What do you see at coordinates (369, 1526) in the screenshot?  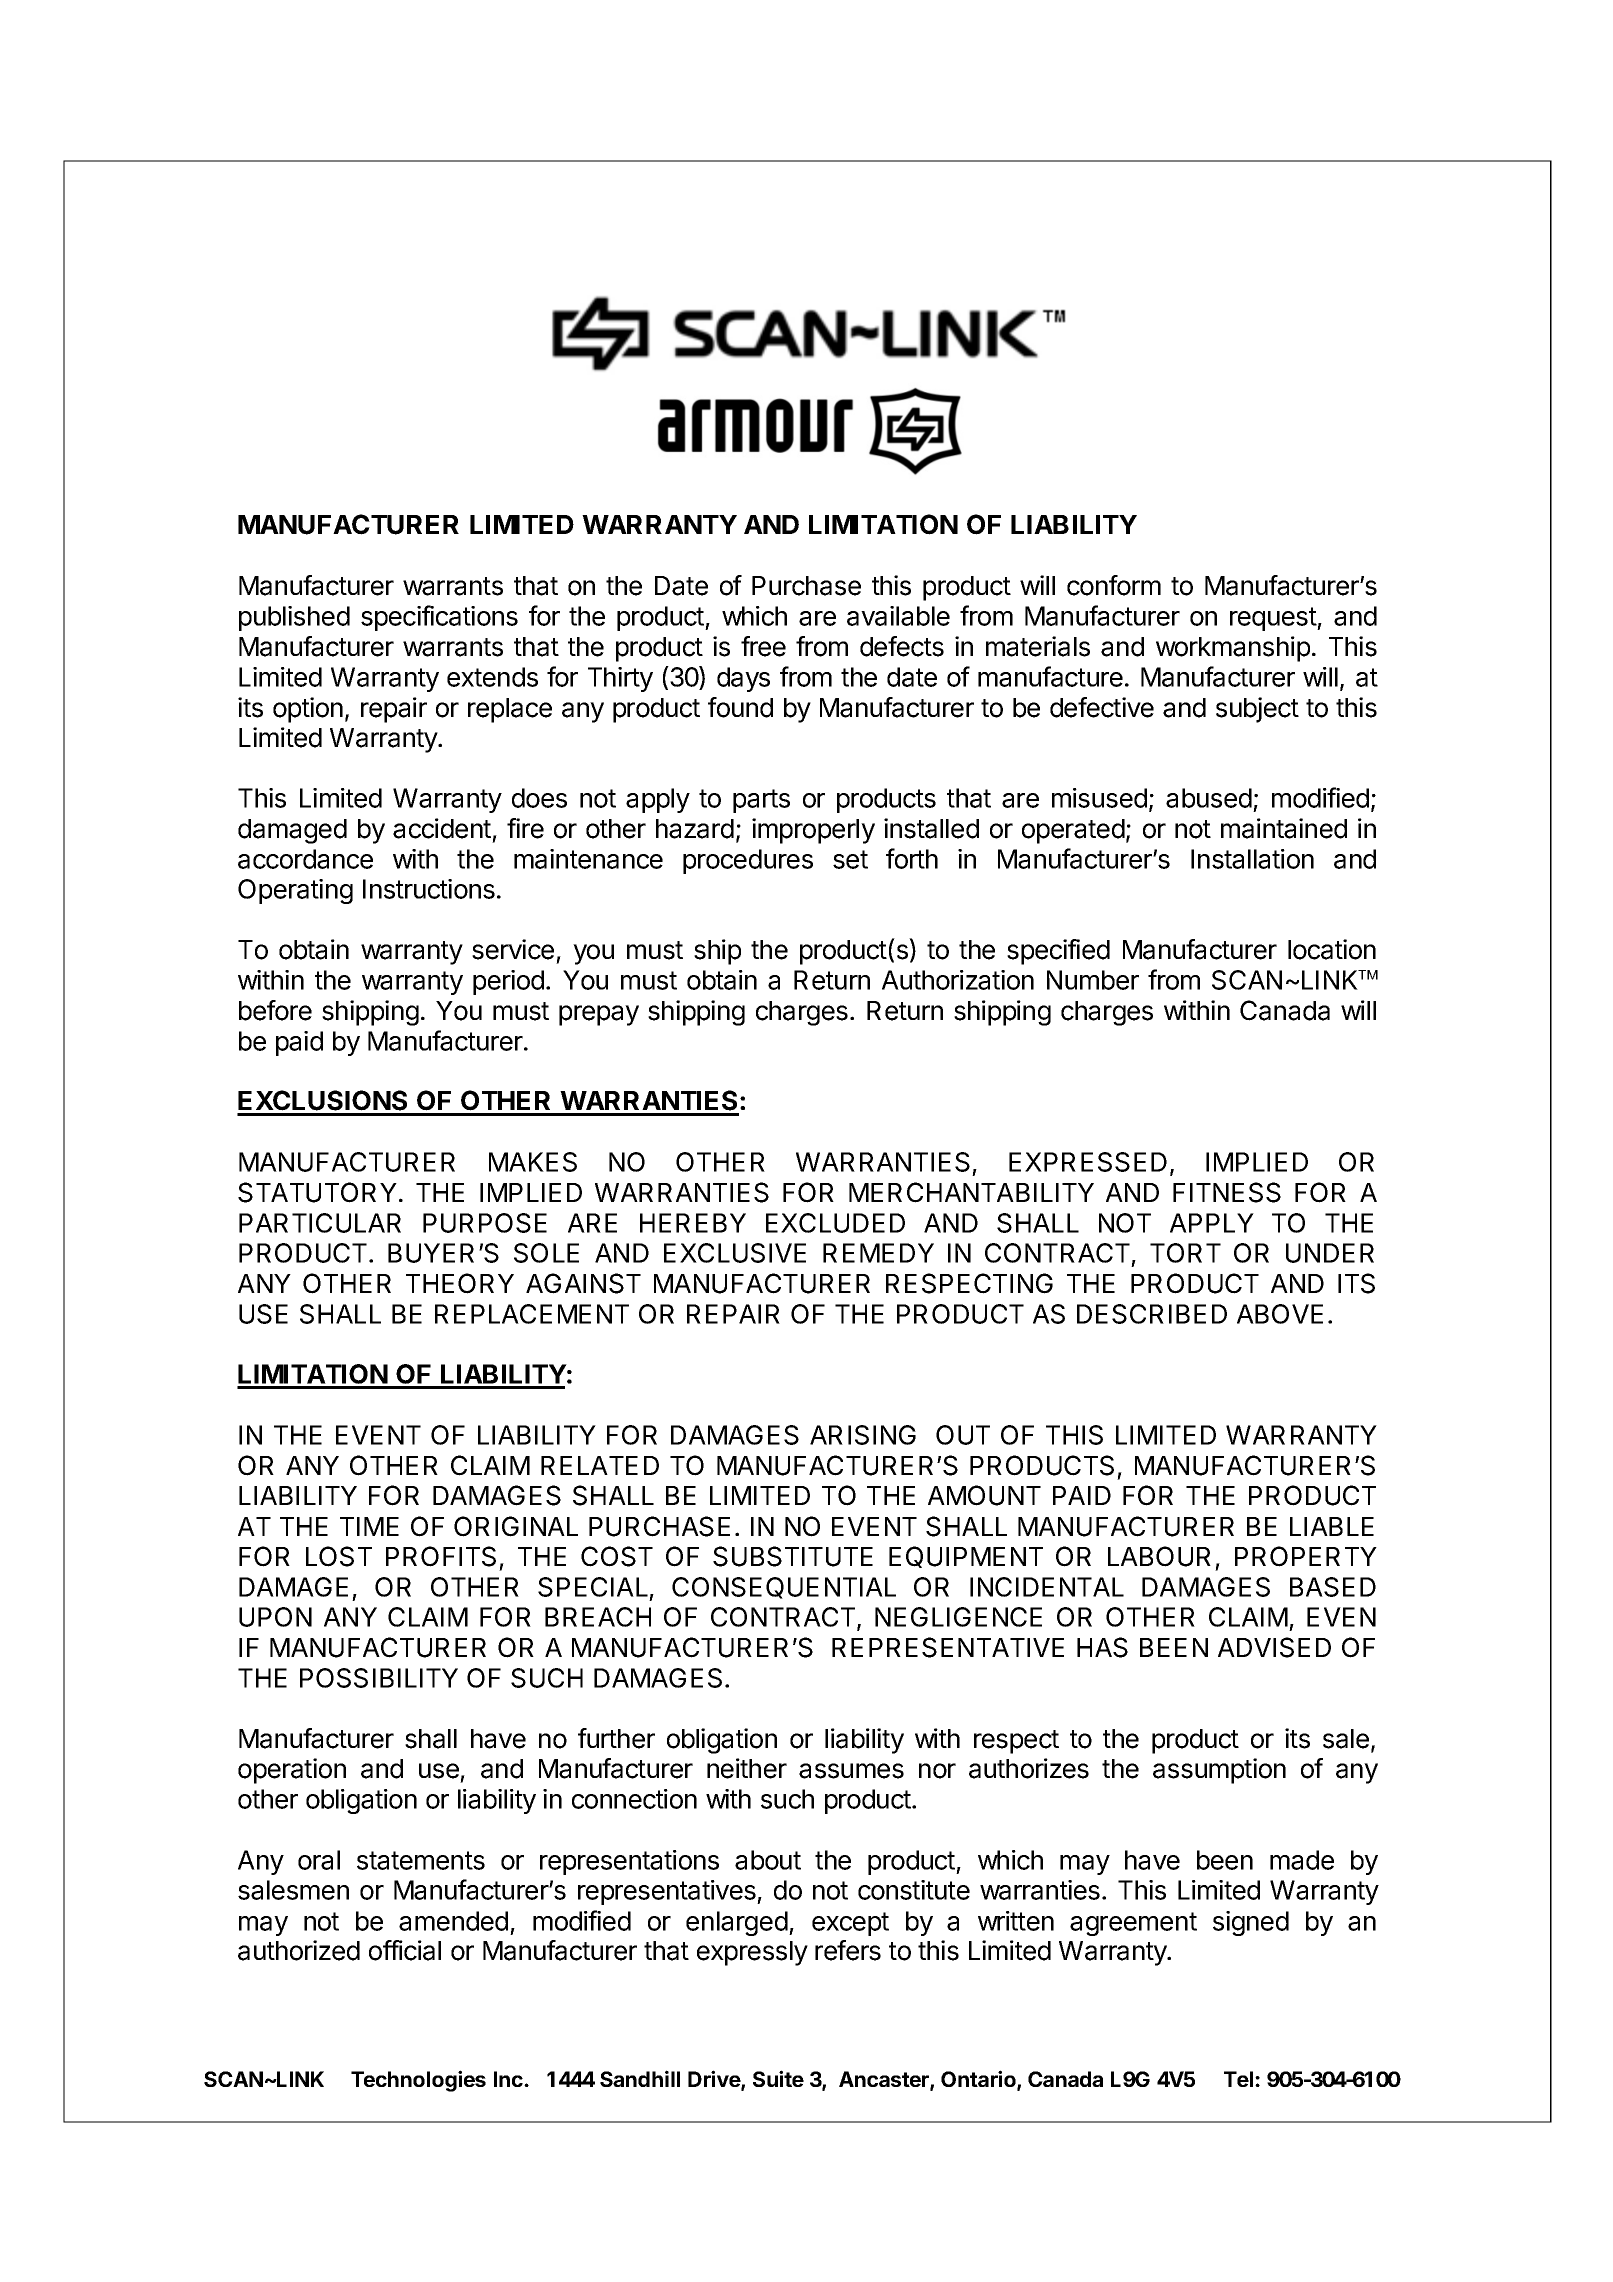 I see `TIME` at bounding box center [369, 1526].
